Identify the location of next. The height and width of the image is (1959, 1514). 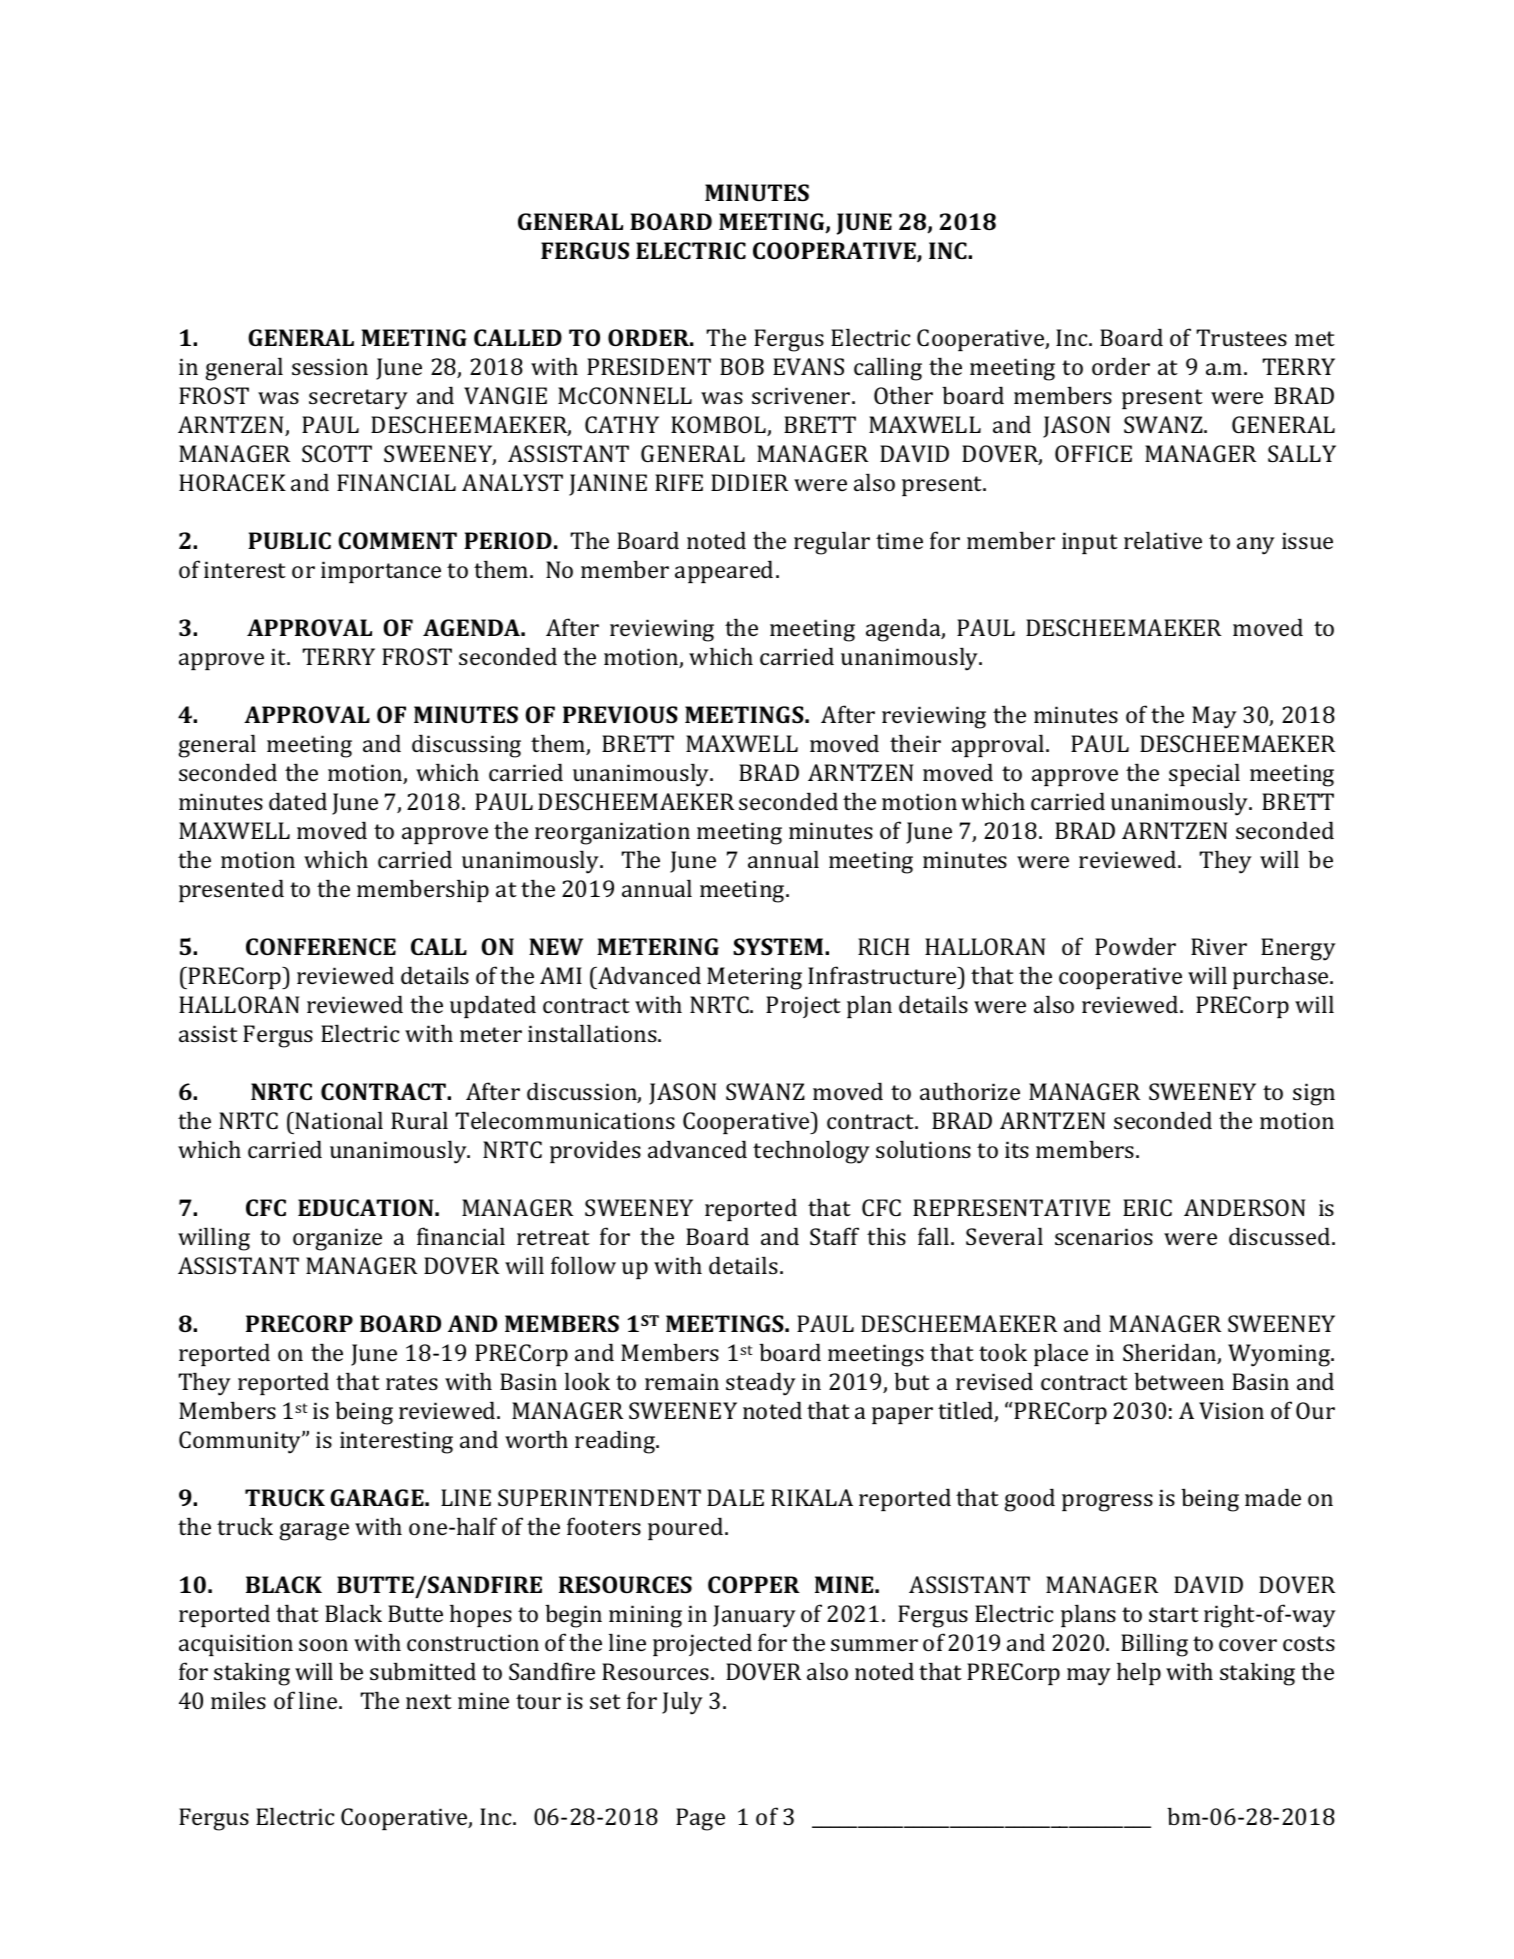
(429, 1701).
